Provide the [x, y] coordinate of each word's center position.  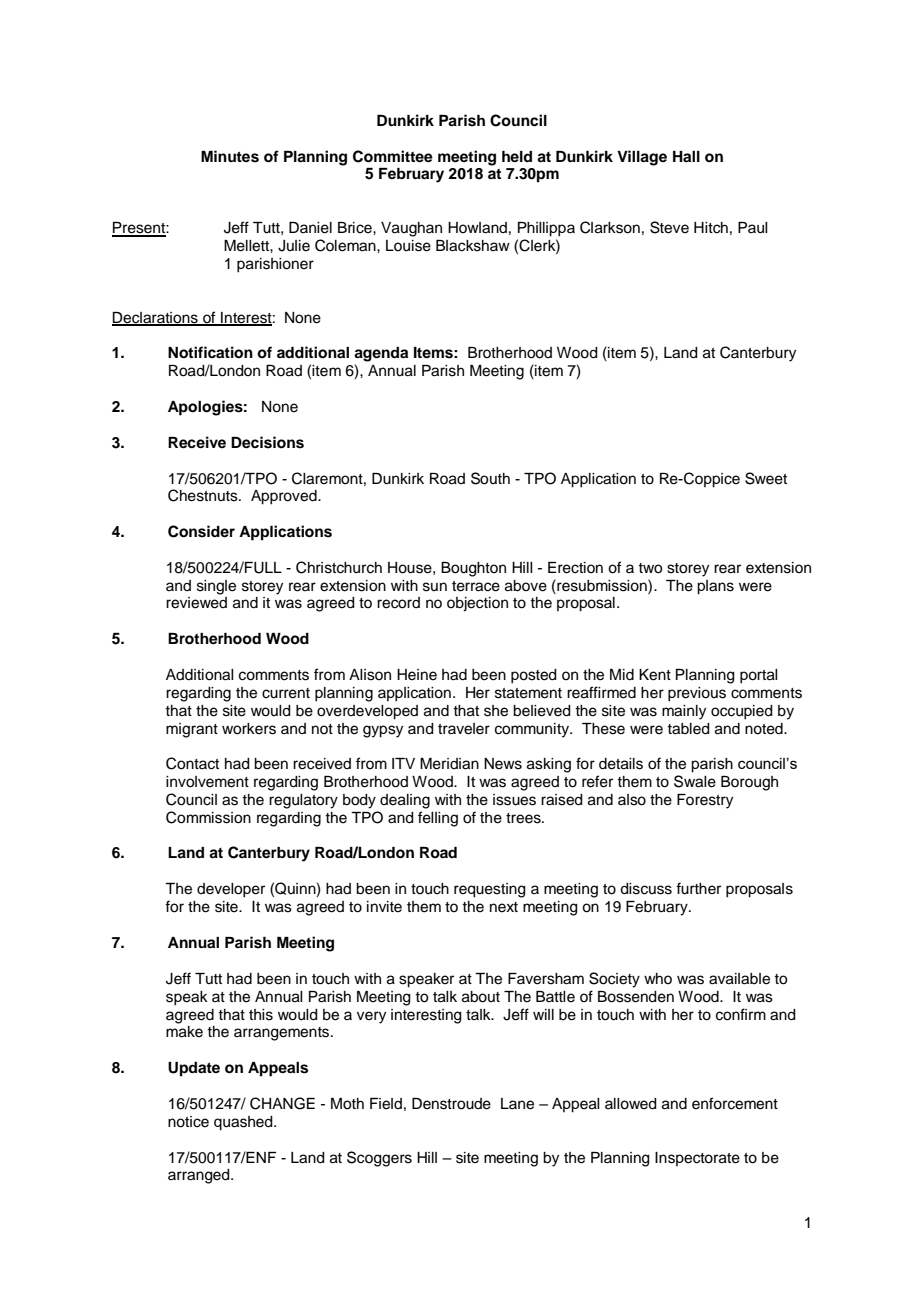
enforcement [735, 1103]
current [286, 693]
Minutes [230, 156]
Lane [517, 1104]
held [517, 156]
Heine [417, 675]
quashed [244, 1123]
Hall [686, 156]
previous [697, 694]
